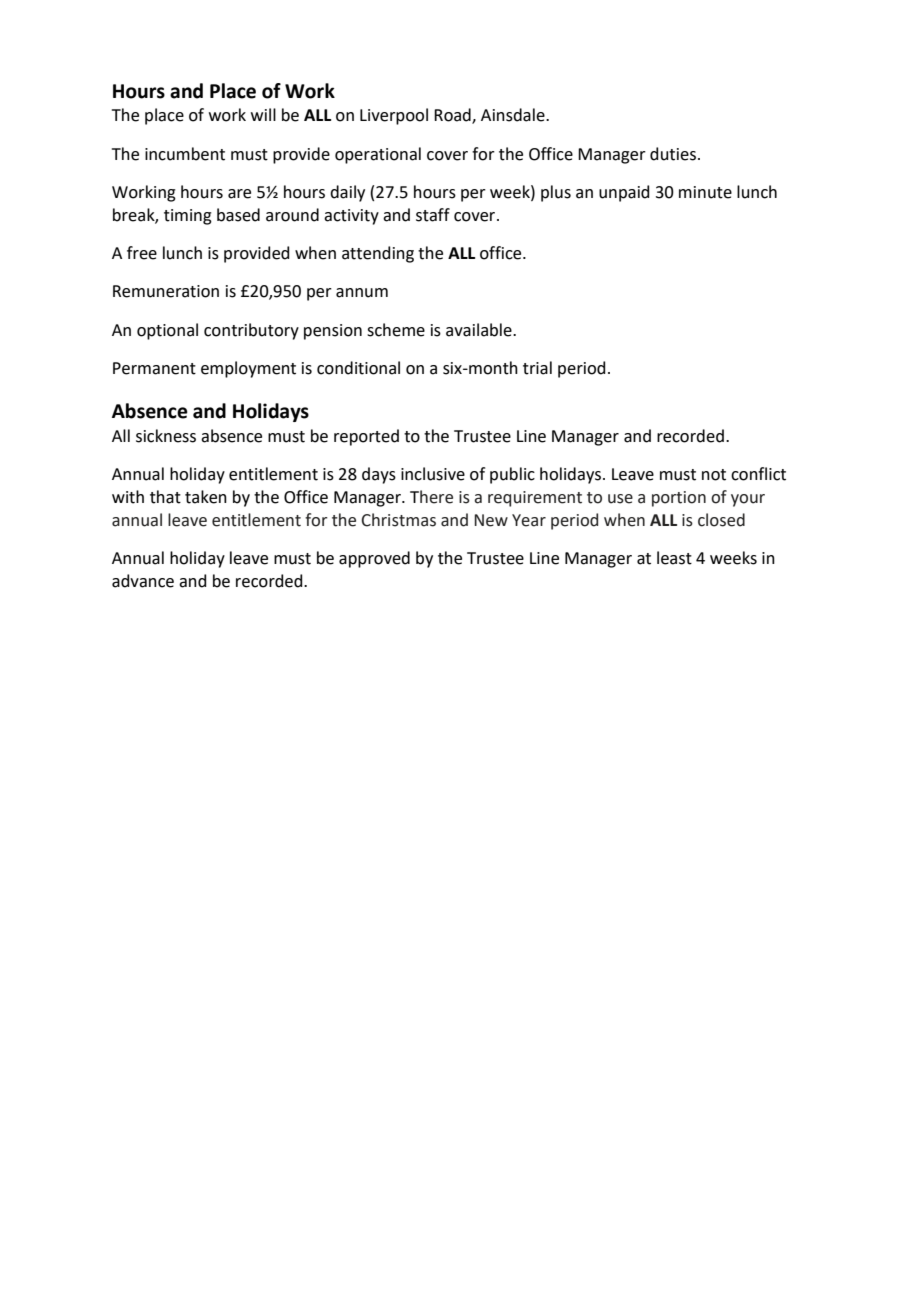  I want to click on minute, so click(705, 192).
